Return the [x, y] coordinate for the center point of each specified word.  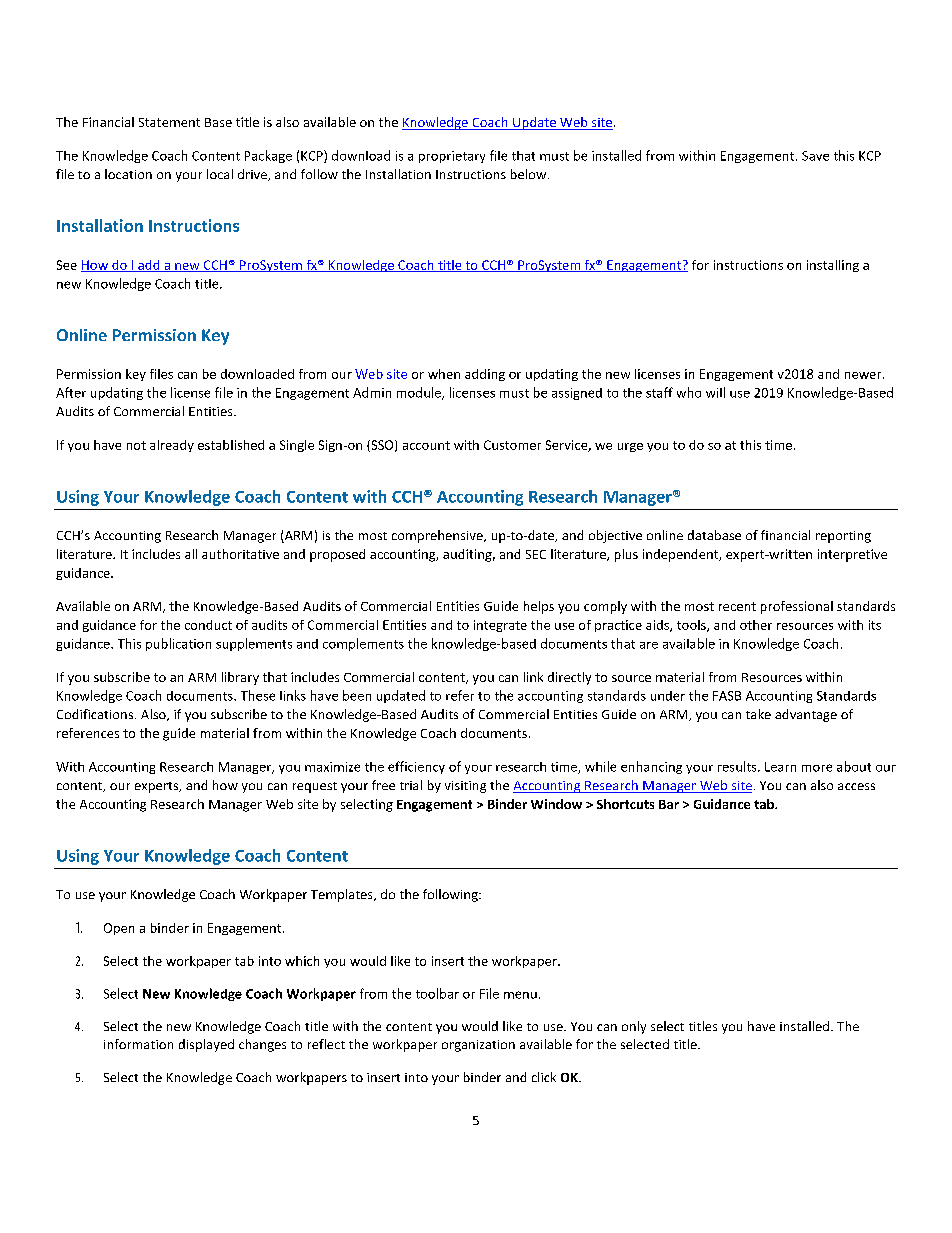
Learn [780, 767]
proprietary [452, 157]
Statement [169, 122]
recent [737, 606]
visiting [465, 787]
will [715, 392]
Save [815, 156]
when [444, 374]
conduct [208, 625]
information [138, 1044]
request [315, 787]
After [71, 392]
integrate [500, 626]
